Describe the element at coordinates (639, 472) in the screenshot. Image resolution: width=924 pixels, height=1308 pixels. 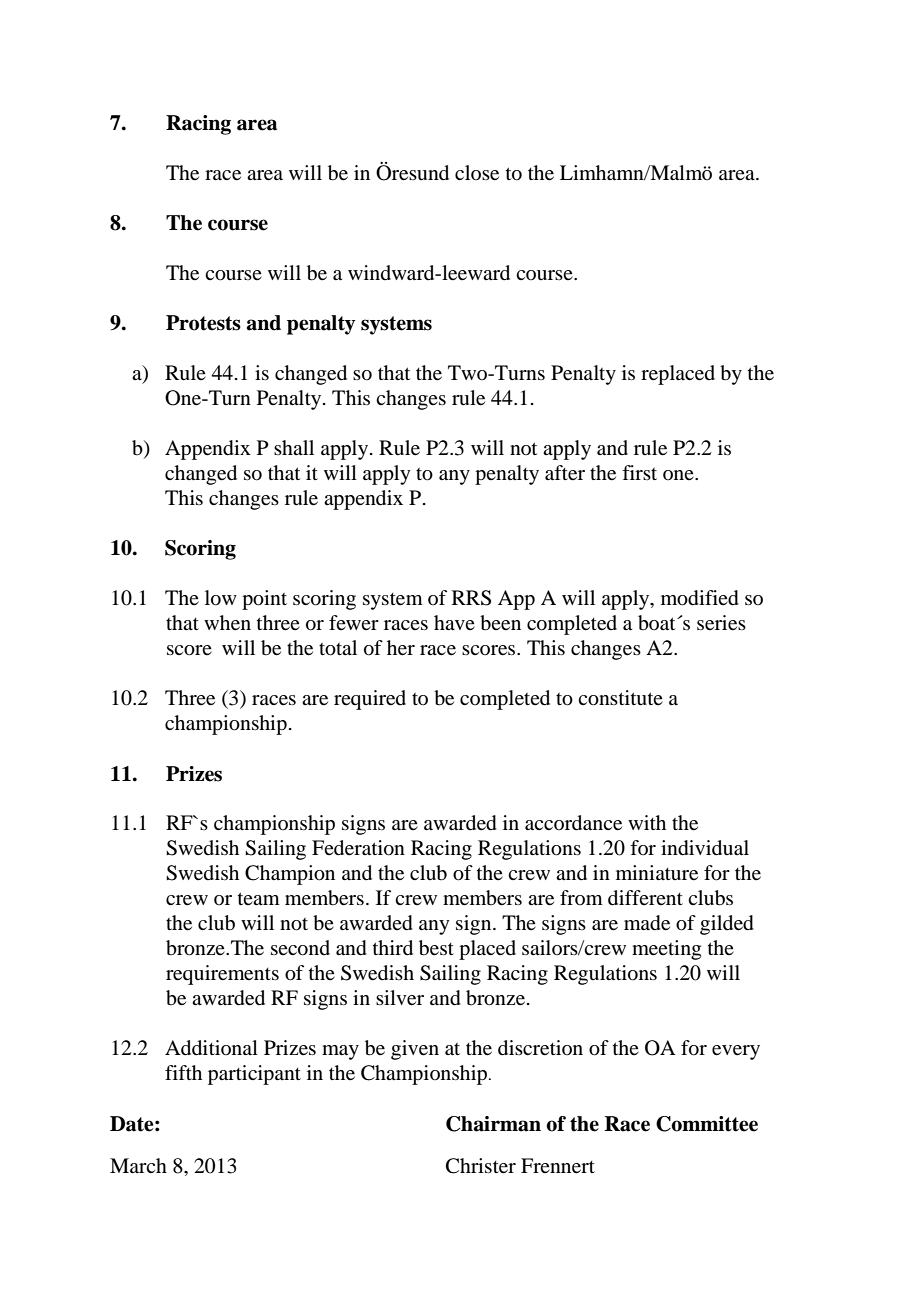
I see `first` at that location.
